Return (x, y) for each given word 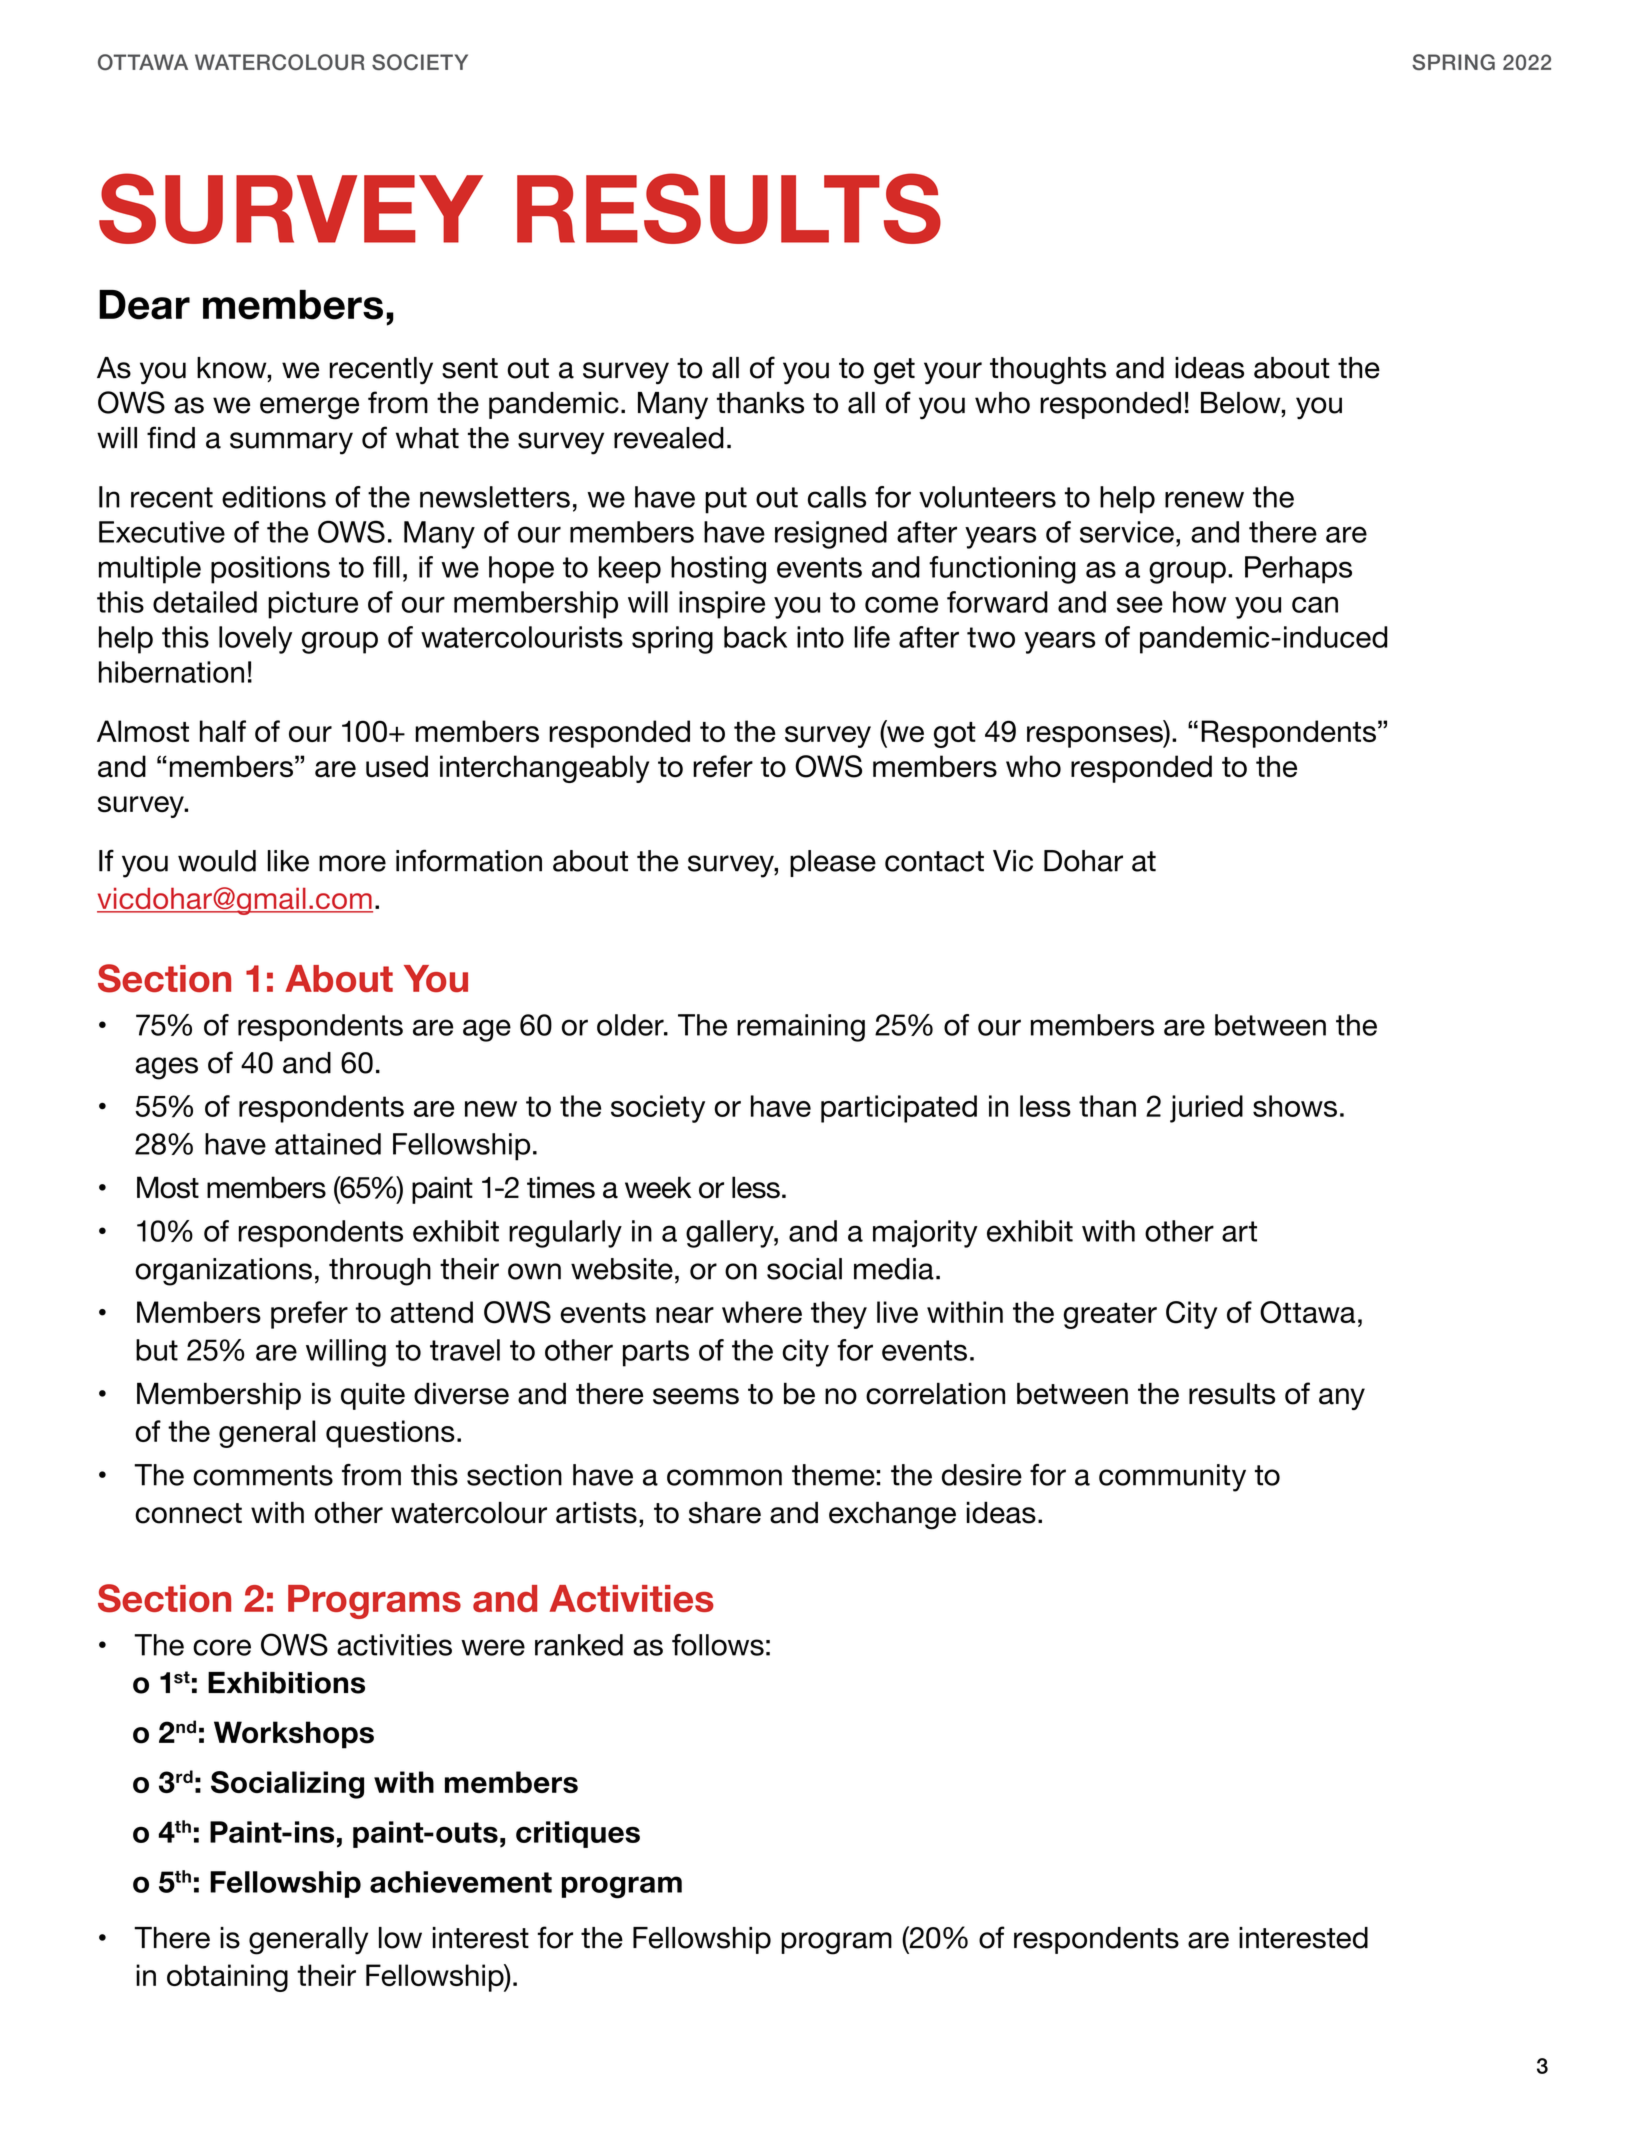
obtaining (227, 1978)
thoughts (1048, 371)
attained (328, 1144)
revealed (669, 438)
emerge (309, 408)
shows (1295, 1106)
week (658, 1187)
